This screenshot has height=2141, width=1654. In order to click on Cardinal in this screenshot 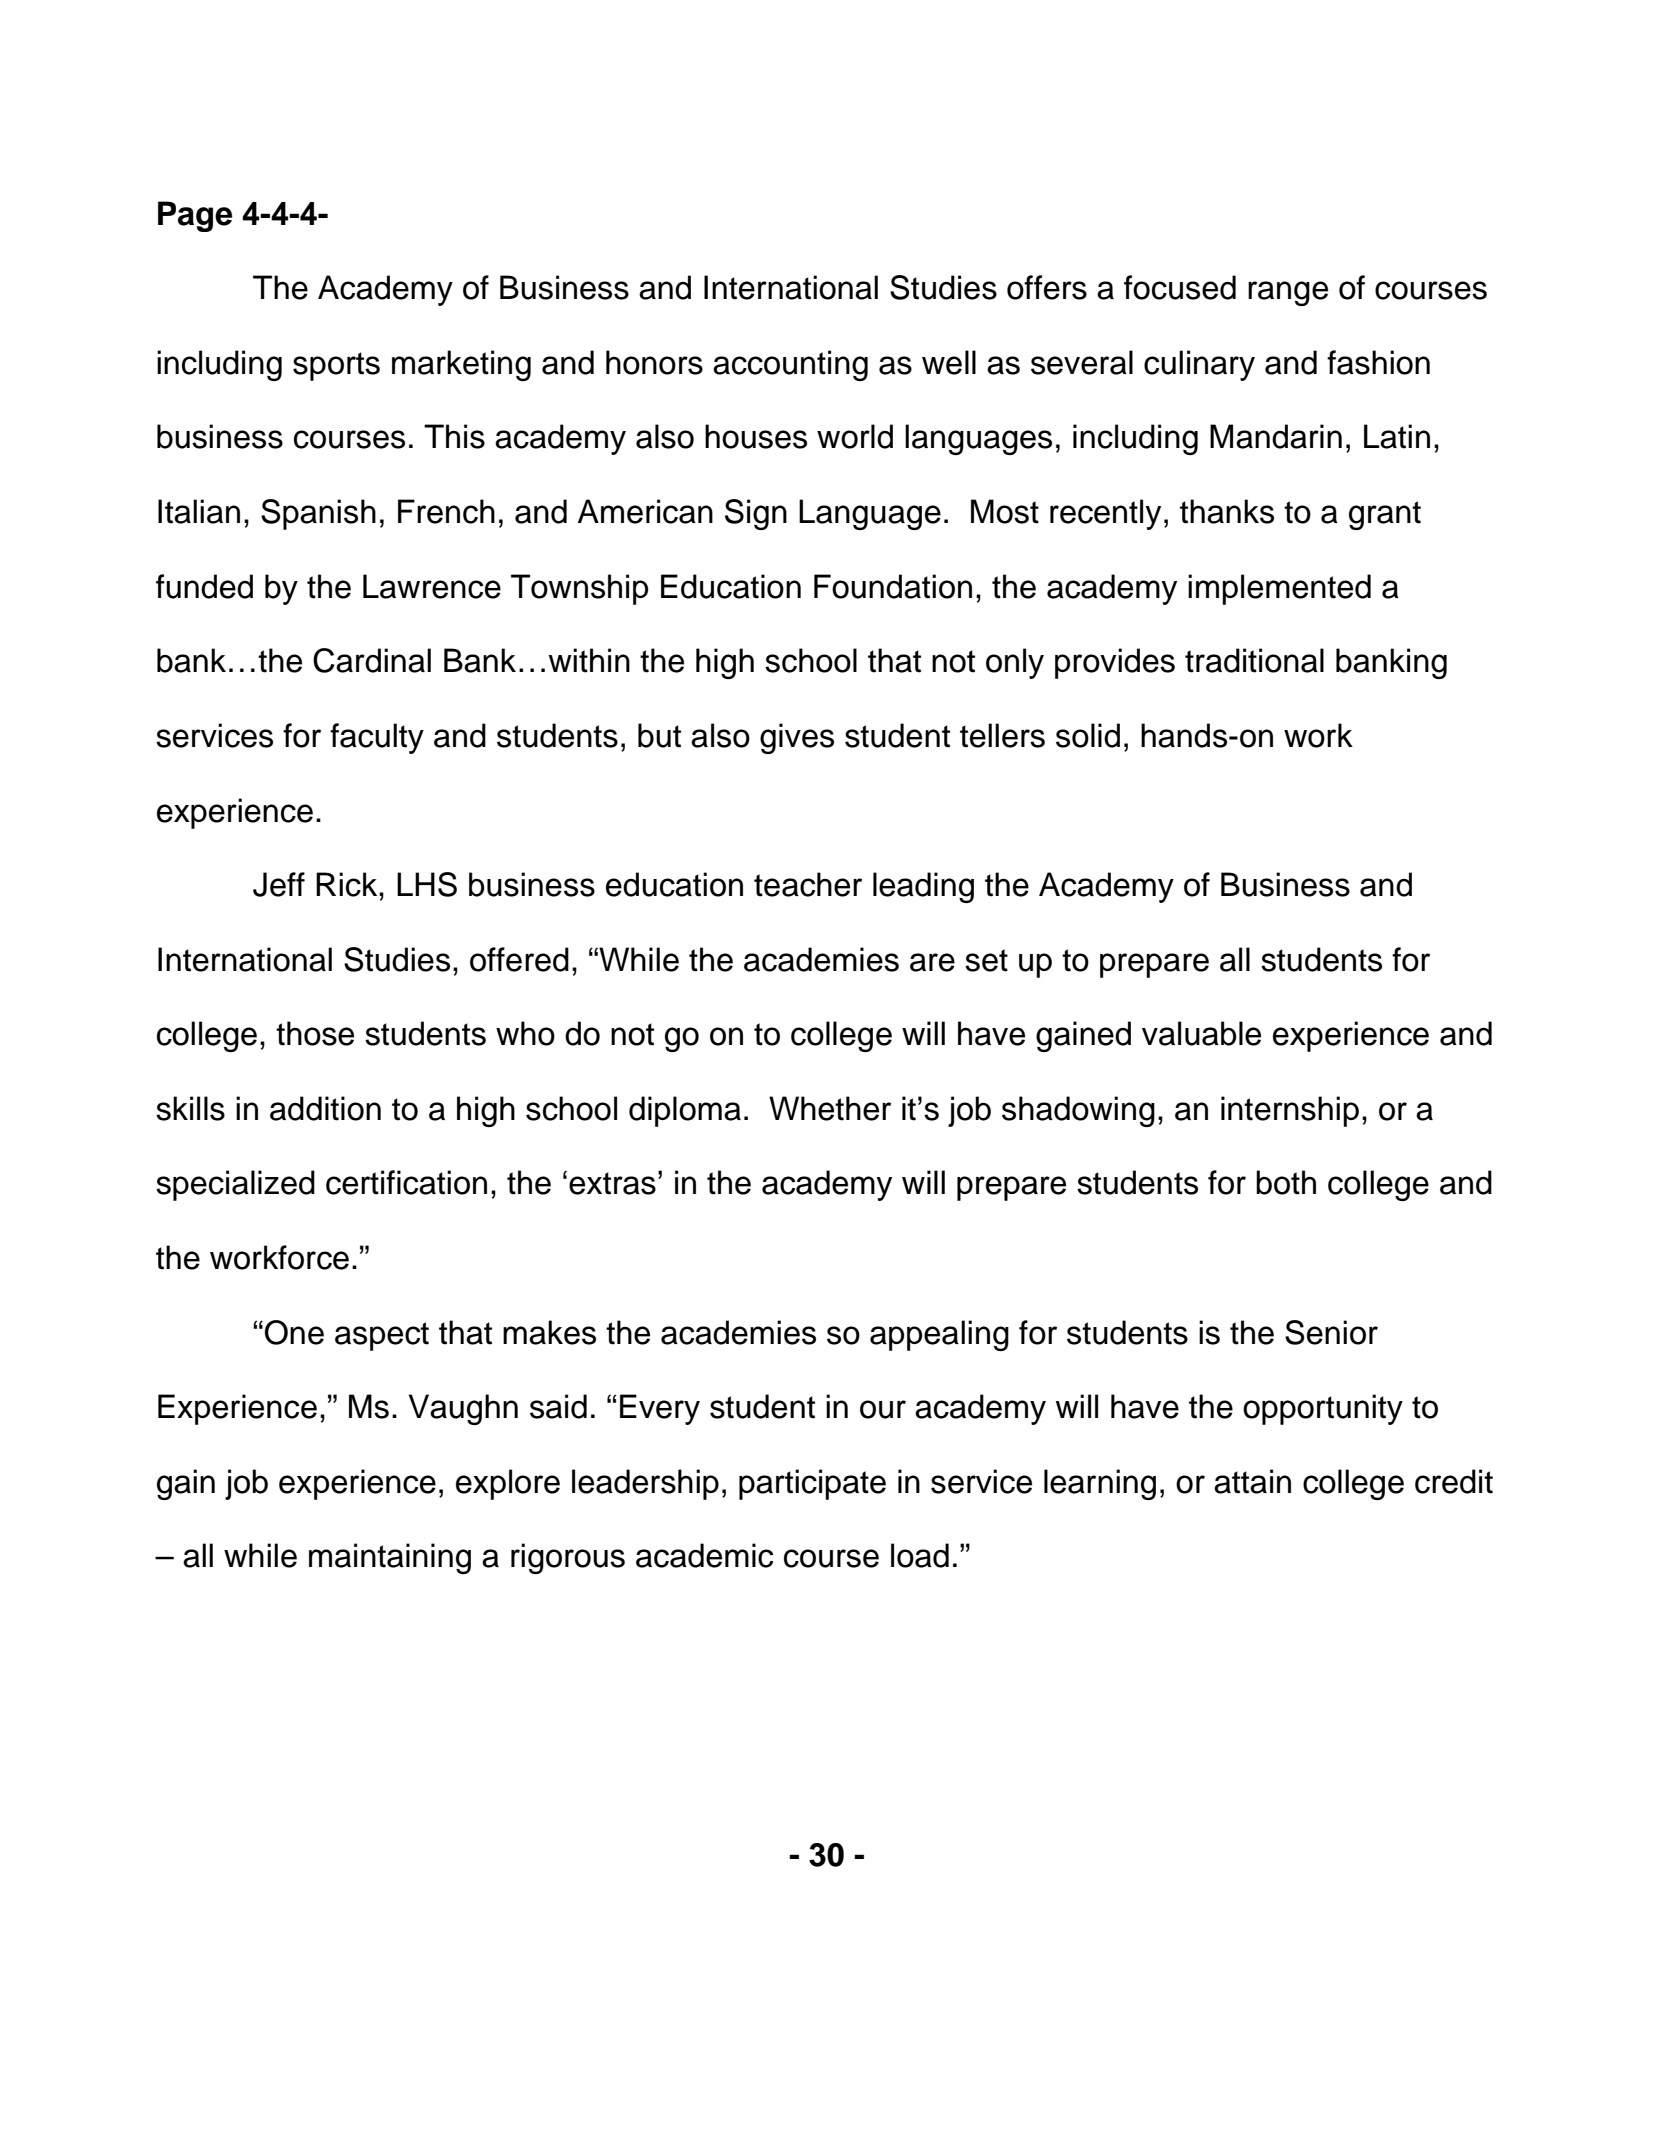, I will do `click(372, 660)`.
